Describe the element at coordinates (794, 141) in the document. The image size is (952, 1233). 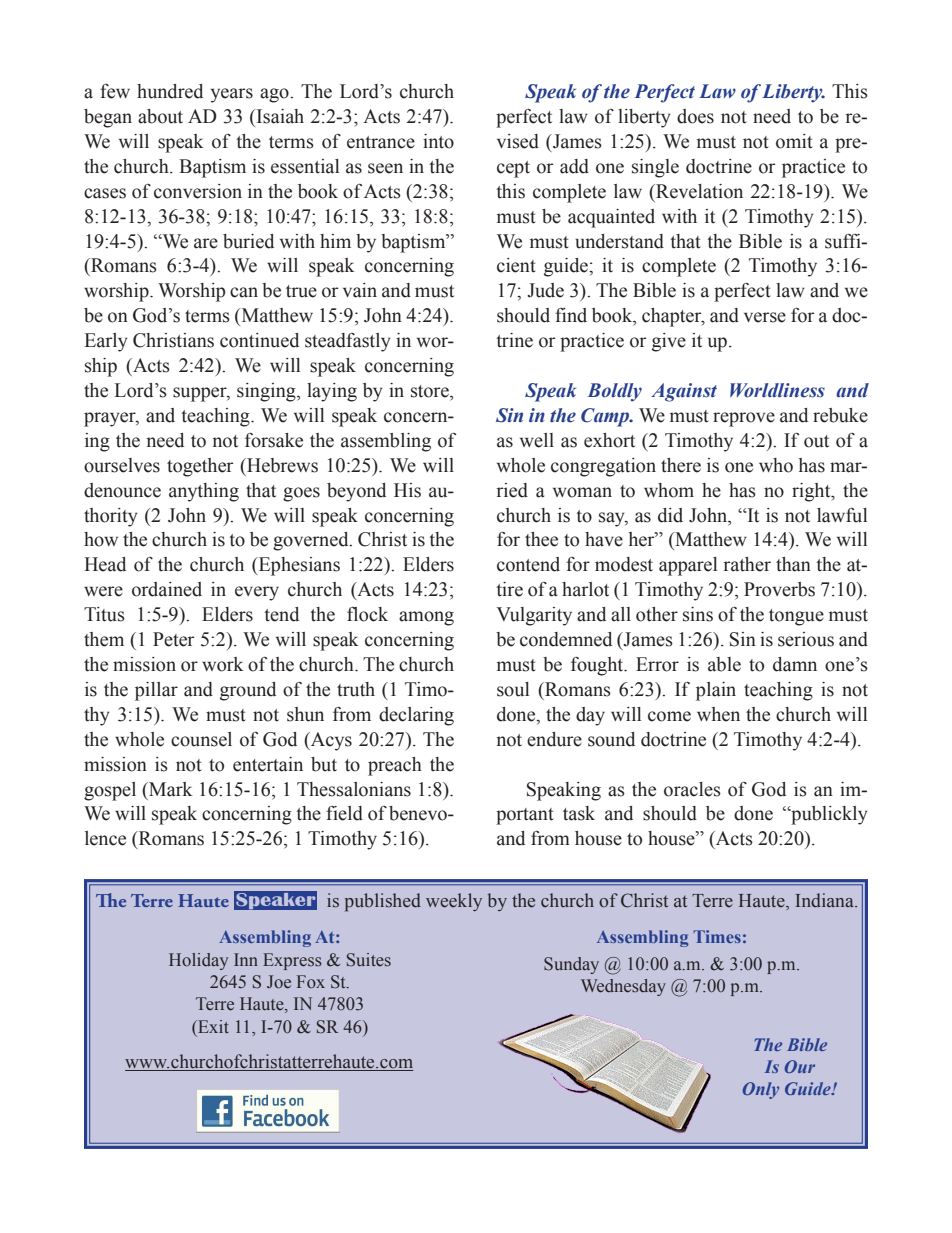
I see `omit` at that location.
